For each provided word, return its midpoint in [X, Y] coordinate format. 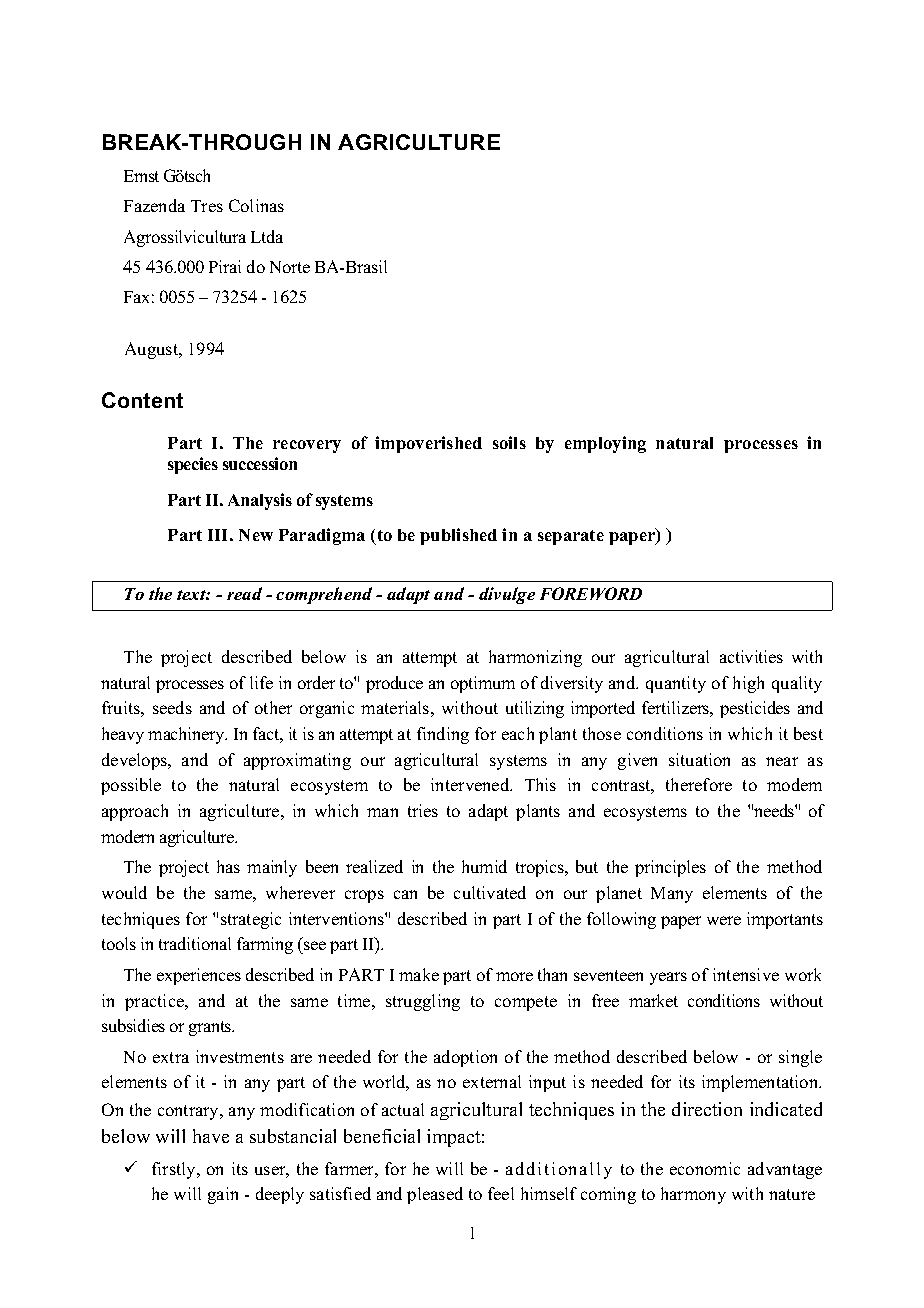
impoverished [428, 444]
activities [751, 656]
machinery [187, 735]
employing [605, 444]
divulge [507, 595]
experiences [199, 976]
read [244, 593]
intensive [746, 974]
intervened [471, 784]
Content [142, 400]
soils [509, 442]
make [419, 974]
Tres [207, 206]
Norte [290, 267]
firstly [175, 1170]
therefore [699, 784]
